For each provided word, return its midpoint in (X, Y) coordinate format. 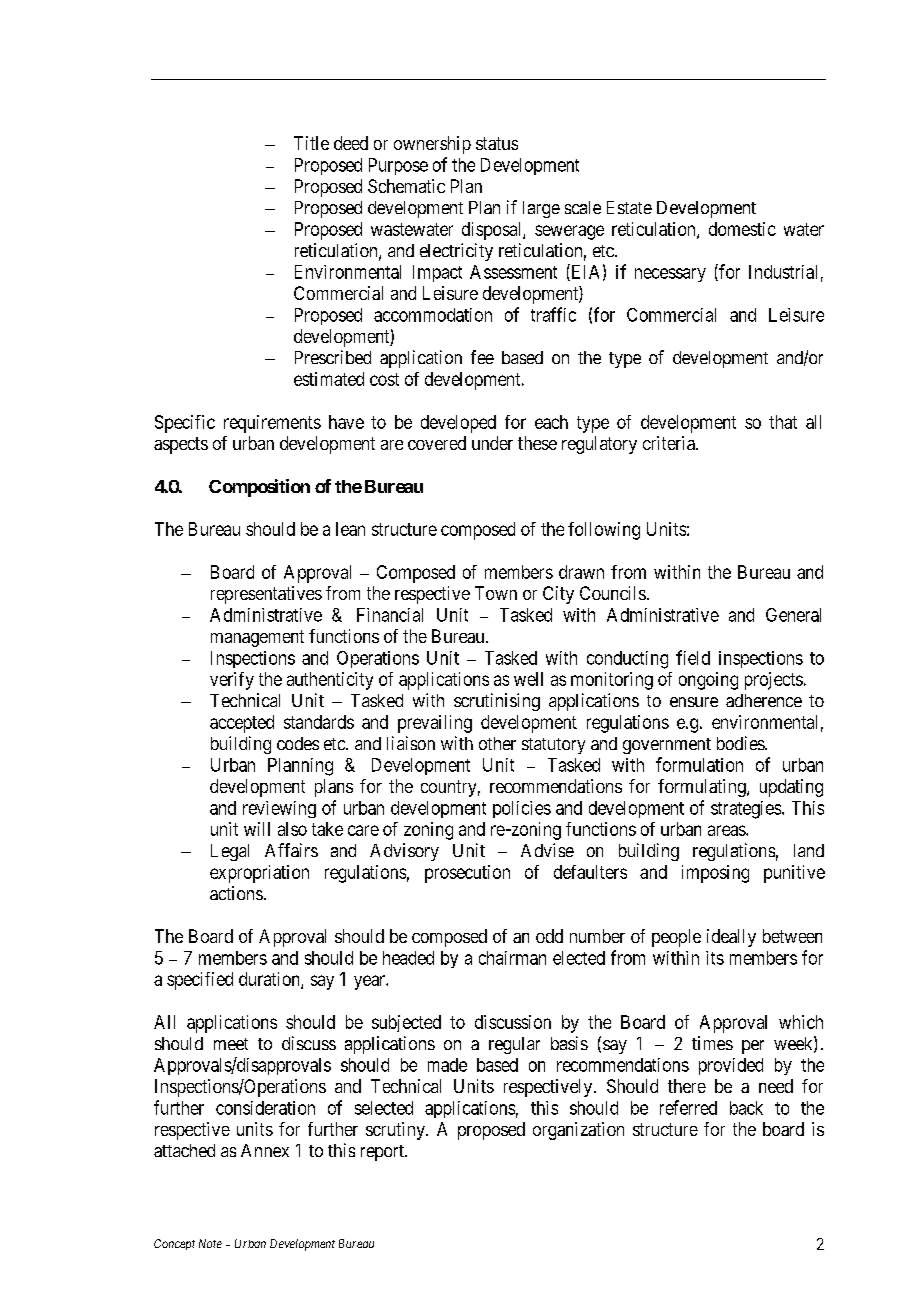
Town (496, 593)
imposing (715, 874)
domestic (742, 229)
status (497, 143)
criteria (670, 443)
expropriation (259, 874)
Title (311, 143)
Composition (259, 488)
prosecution (467, 874)
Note (210, 1243)
